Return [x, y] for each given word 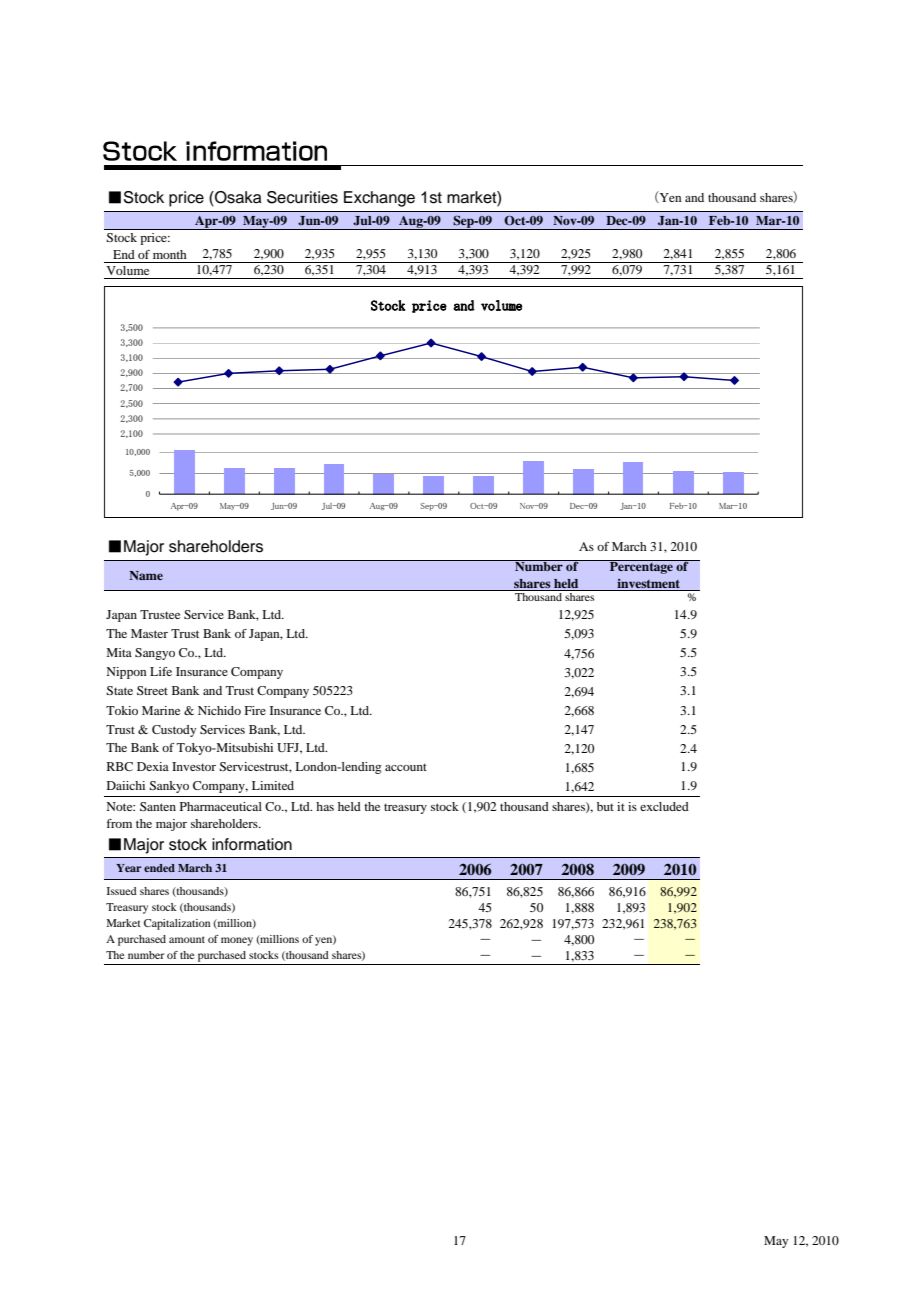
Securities [302, 197]
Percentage [641, 567]
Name [146, 575]
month [170, 254]
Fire [255, 710]
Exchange [379, 199]
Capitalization [177, 924]
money [237, 941]
